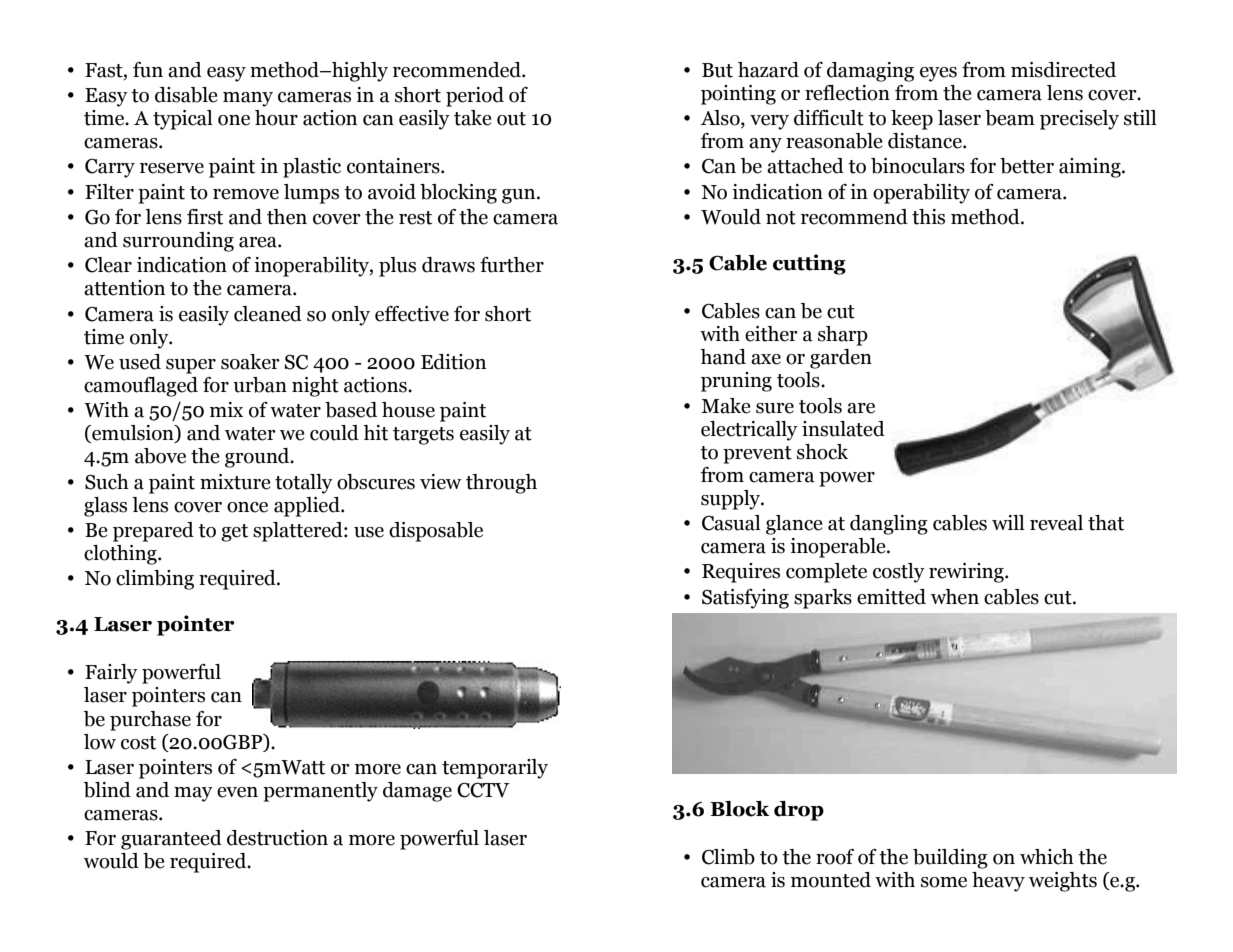 This screenshot has width=1233, height=952. What do you see at coordinates (235, 482) in the screenshot?
I see `mixture` at bounding box center [235, 482].
